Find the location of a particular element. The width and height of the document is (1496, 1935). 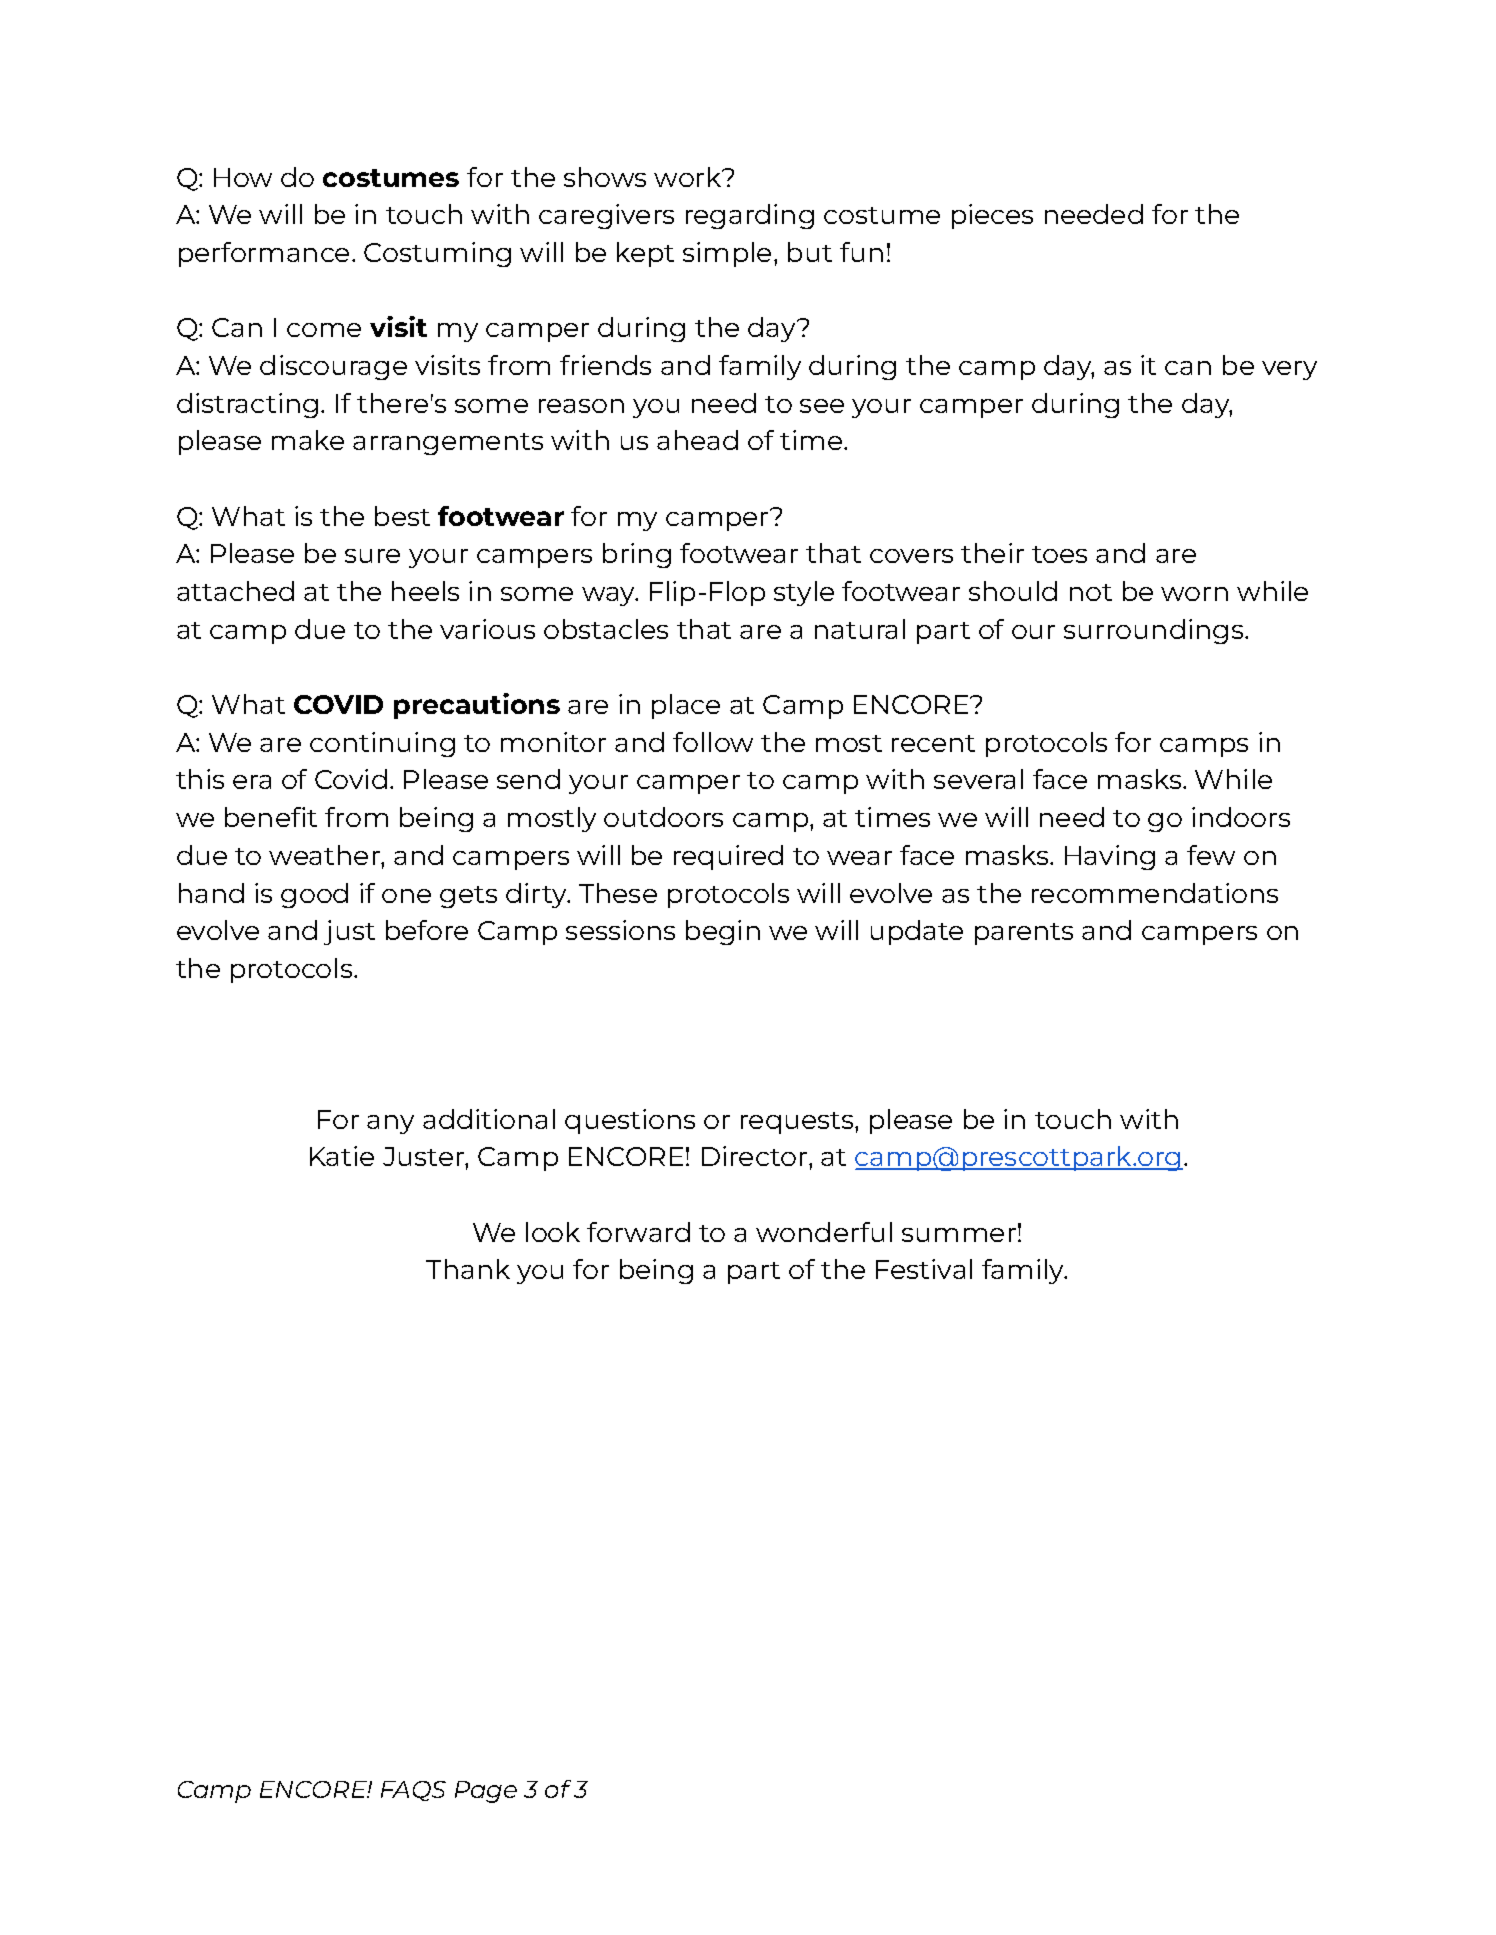

summer is located at coordinates (959, 1235).
